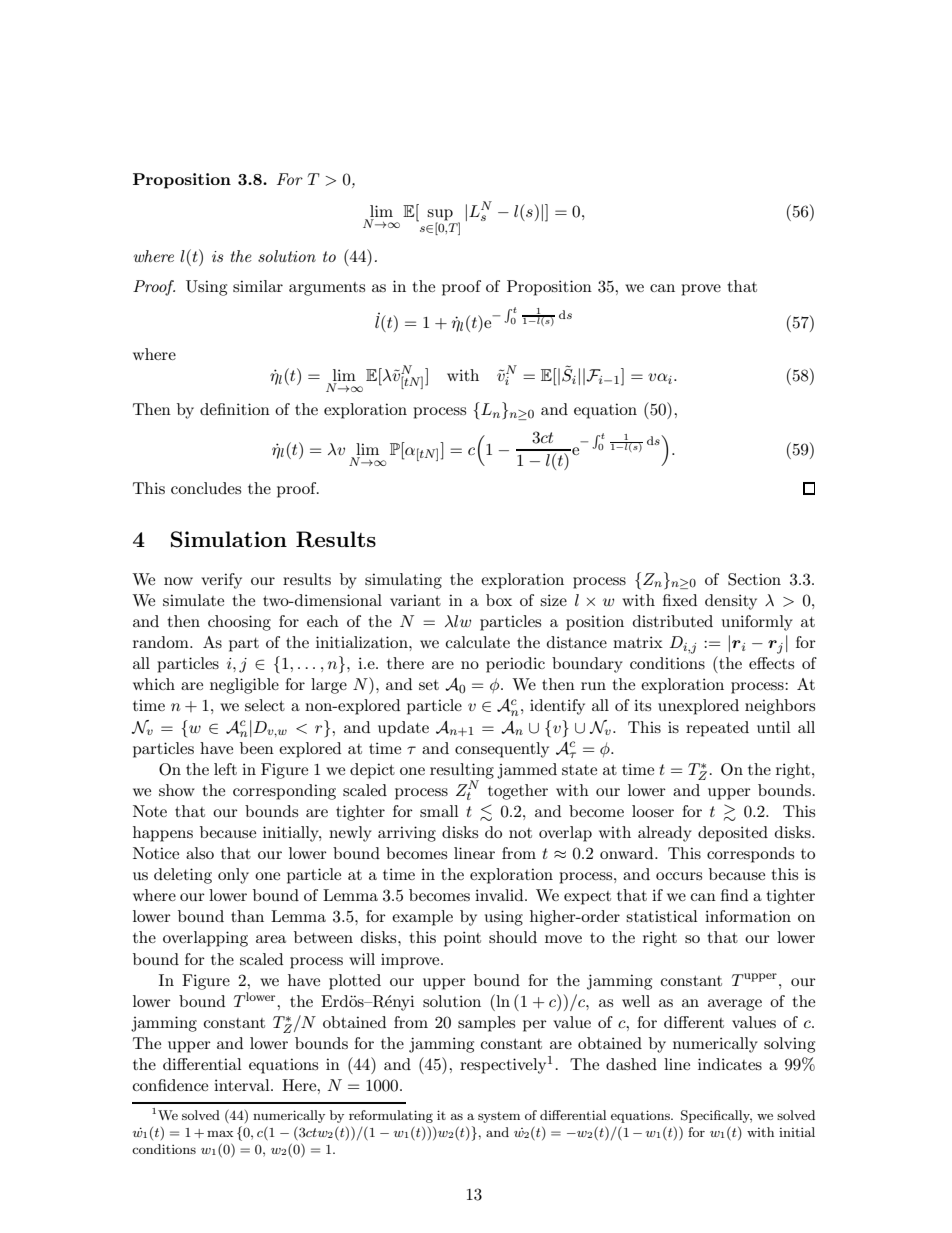 This screenshot has width=952, height=1233. What do you see at coordinates (258, 286) in the screenshot?
I see `similar` at bounding box center [258, 286].
